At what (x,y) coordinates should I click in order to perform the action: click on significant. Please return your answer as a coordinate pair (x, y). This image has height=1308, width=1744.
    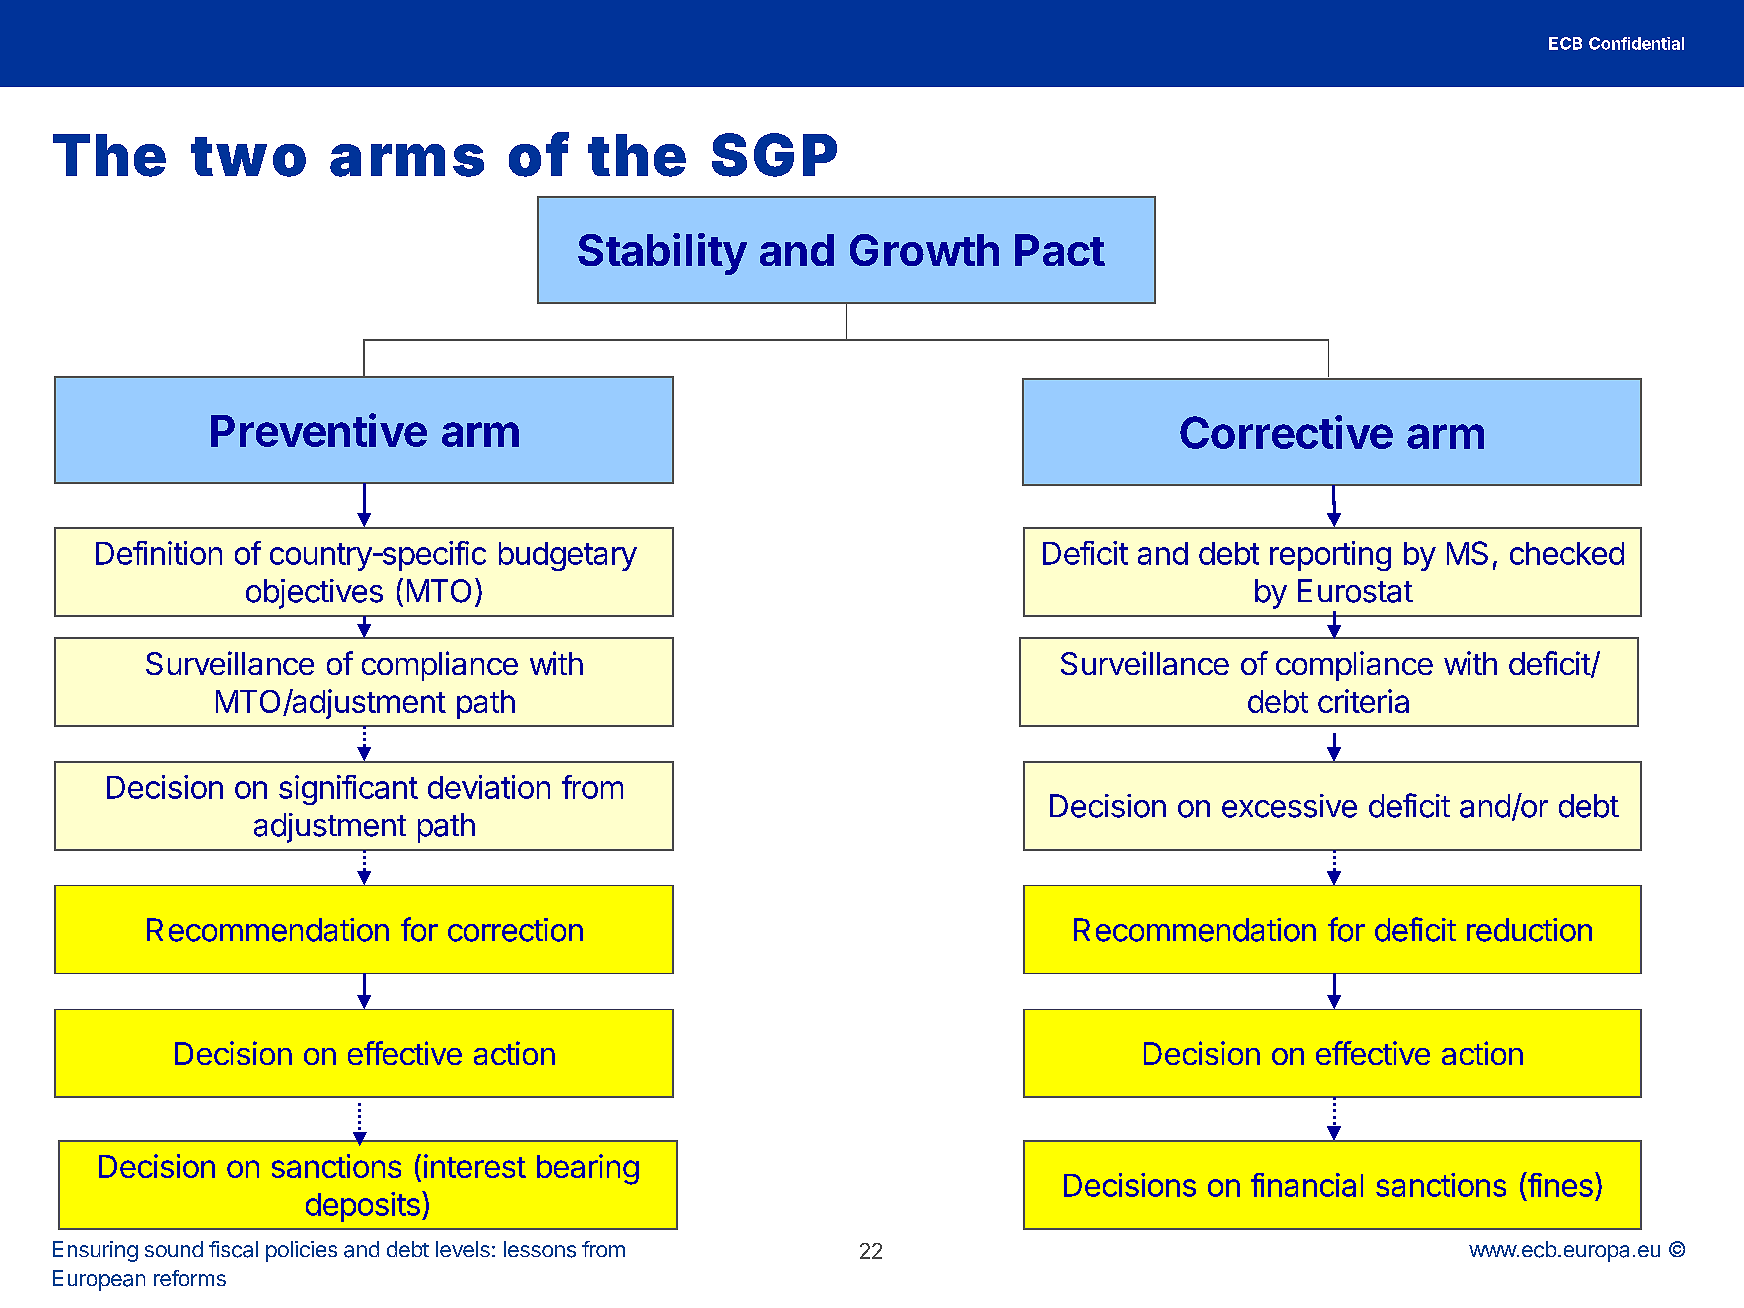
    Looking at the image, I should click on (348, 790).
